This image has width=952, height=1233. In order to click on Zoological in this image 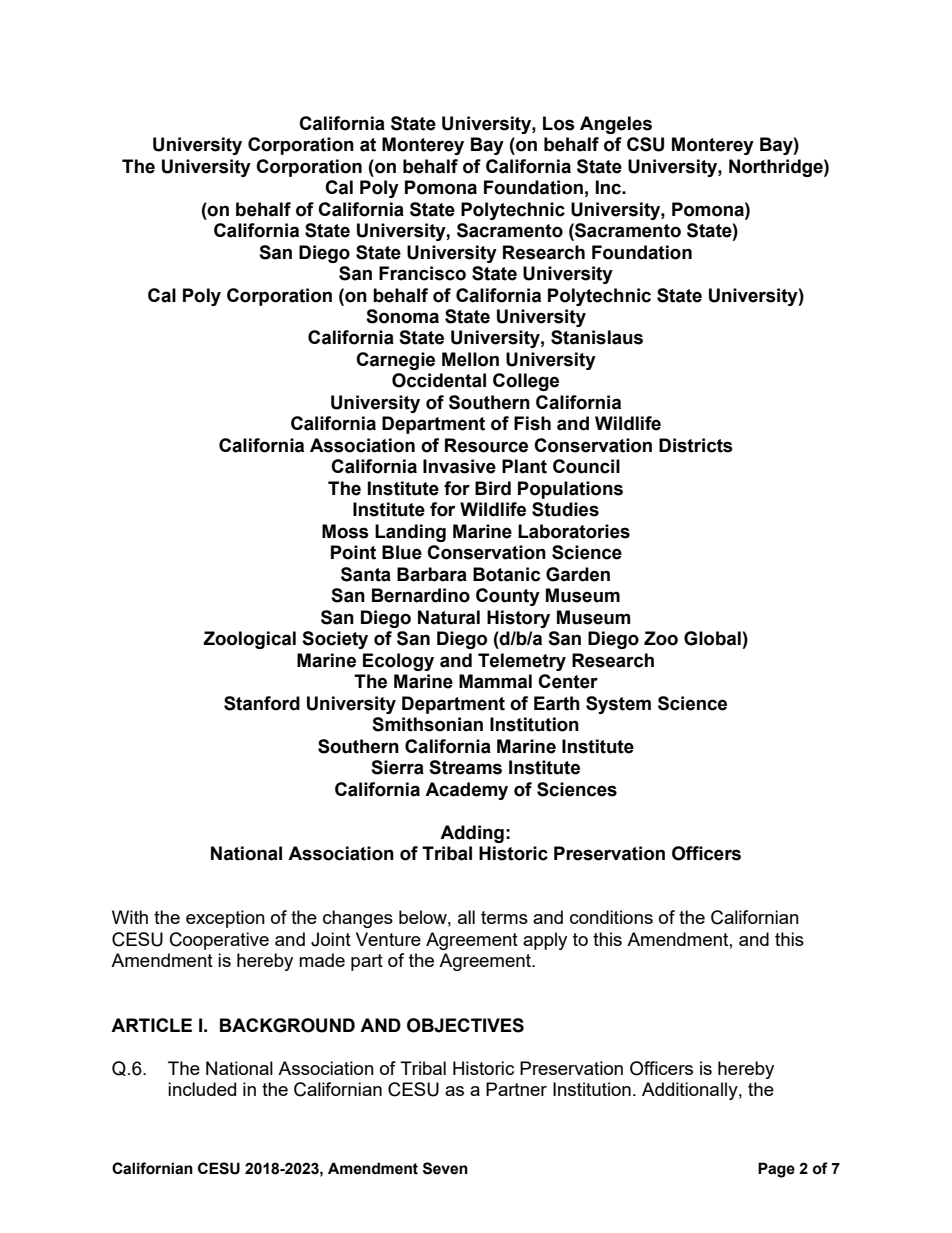, I will do `click(249, 640)`.
